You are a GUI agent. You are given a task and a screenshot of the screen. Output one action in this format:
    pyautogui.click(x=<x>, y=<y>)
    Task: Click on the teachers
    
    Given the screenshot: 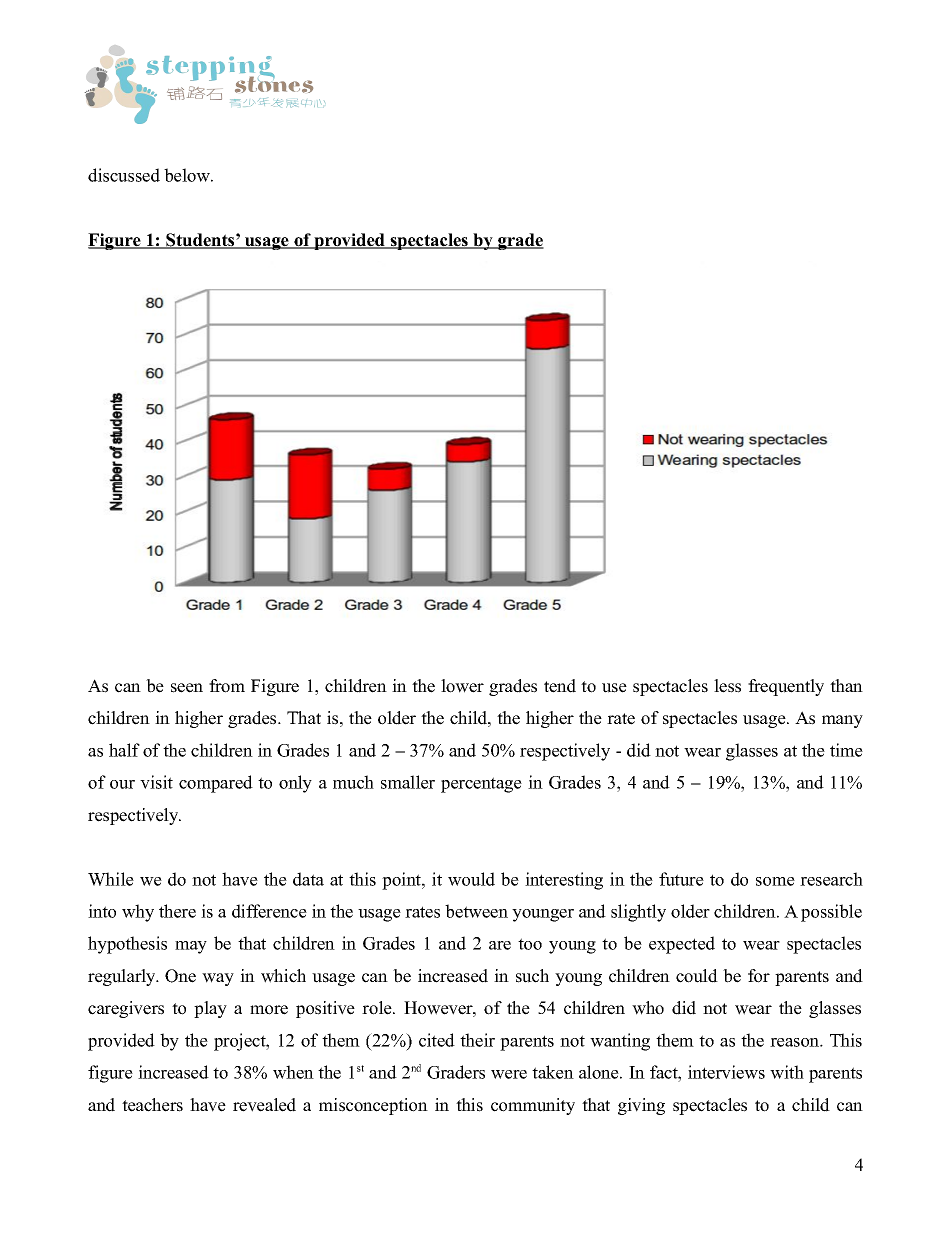 What is the action you would take?
    pyautogui.click(x=152, y=1105)
